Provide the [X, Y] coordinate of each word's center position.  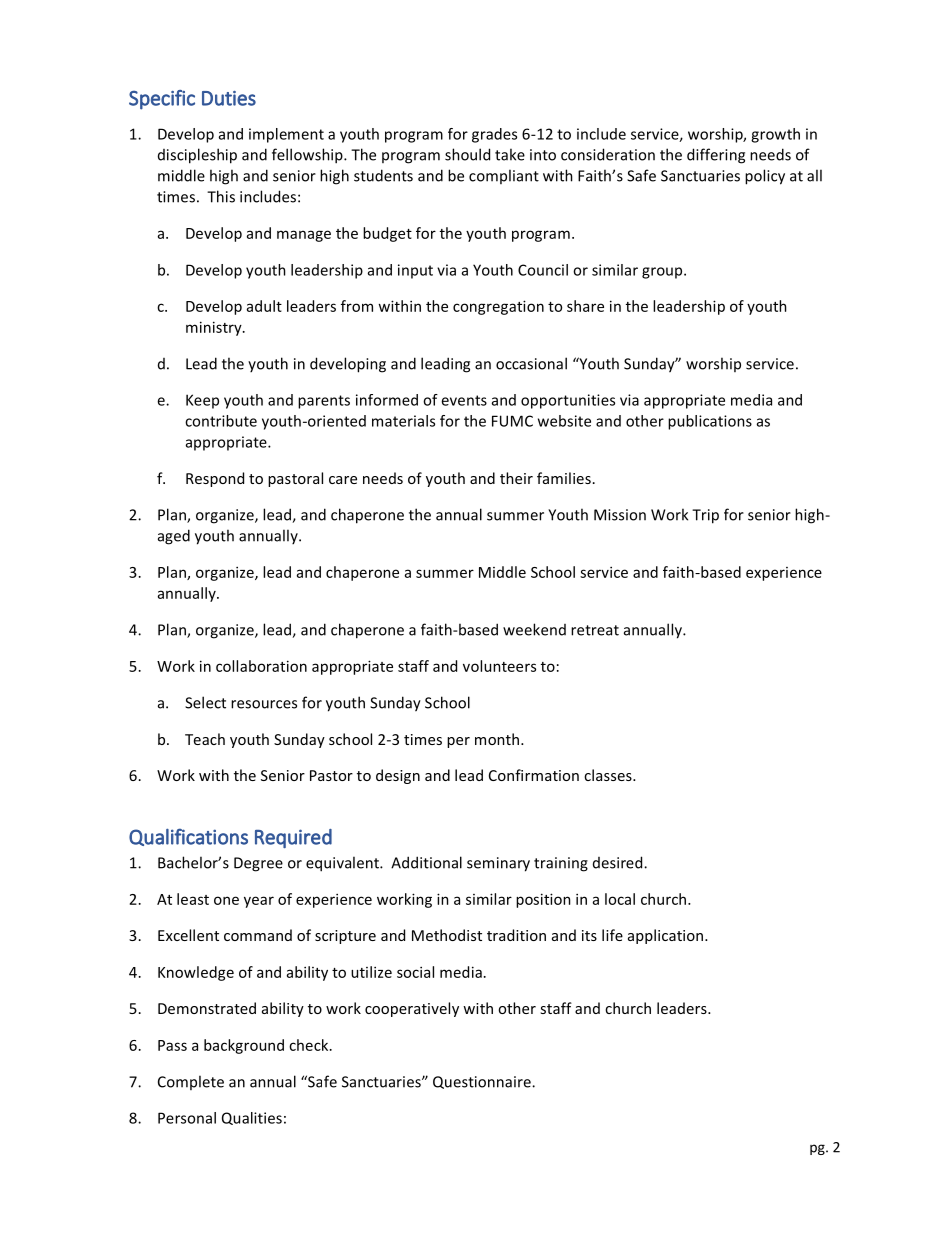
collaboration [261, 666]
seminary [498, 864]
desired [619, 862]
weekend [534, 629]
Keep [202, 401]
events [464, 400]
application [667, 936]
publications [710, 422]
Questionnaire [483, 1082]
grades [494, 135]
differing [716, 156]
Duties [229, 98]
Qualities [252, 1118]
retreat [595, 630]
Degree [258, 864]
